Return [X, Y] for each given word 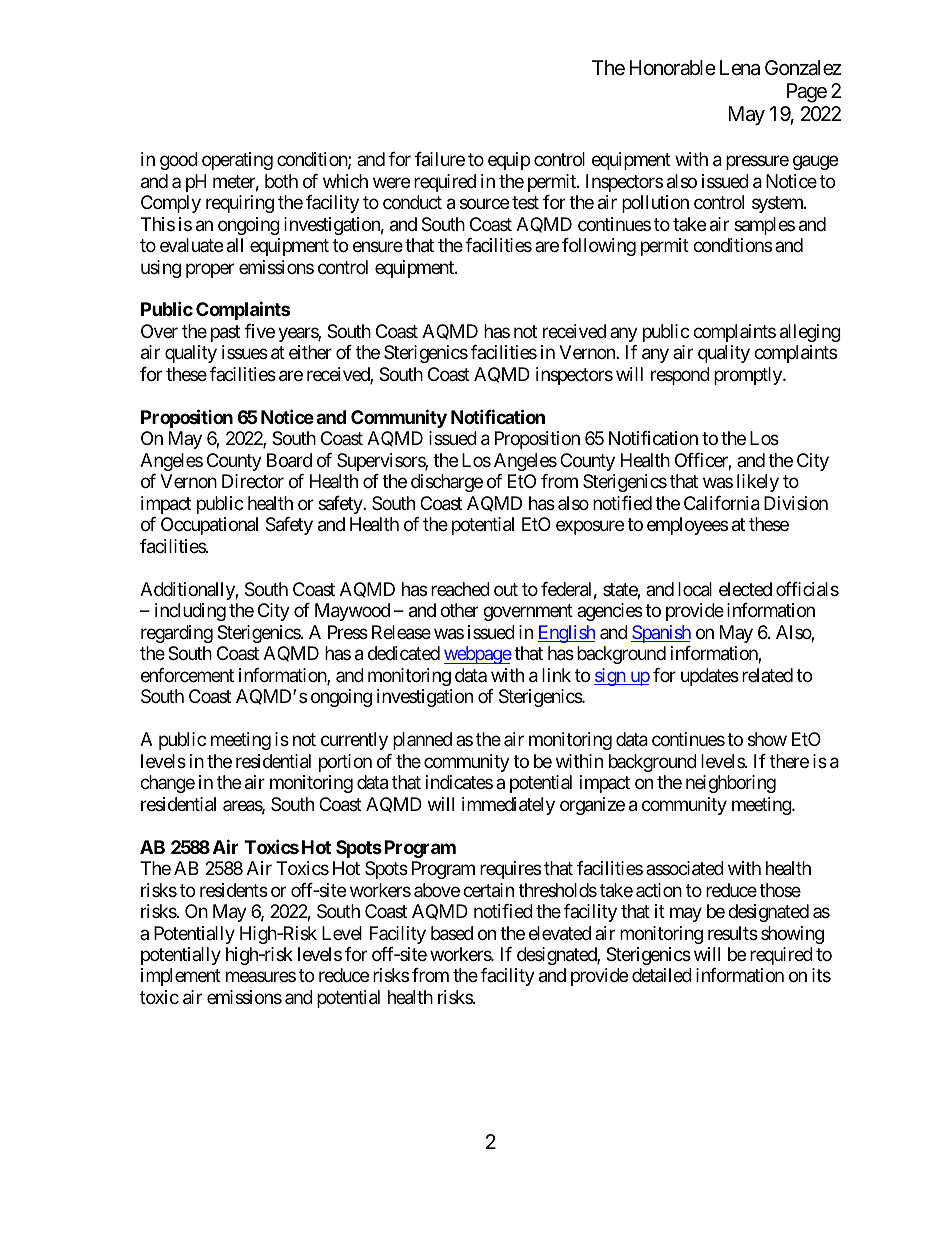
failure [440, 159]
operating [237, 161]
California [722, 503]
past [225, 333]
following [599, 247]
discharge [447, 483]
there [789, 761]
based [452, 933]
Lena [740, 68]
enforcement [187, 675]
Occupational [209, 526]
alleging [810, 333]
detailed [662, 975]
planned [422, 741]
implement [181, 977]
